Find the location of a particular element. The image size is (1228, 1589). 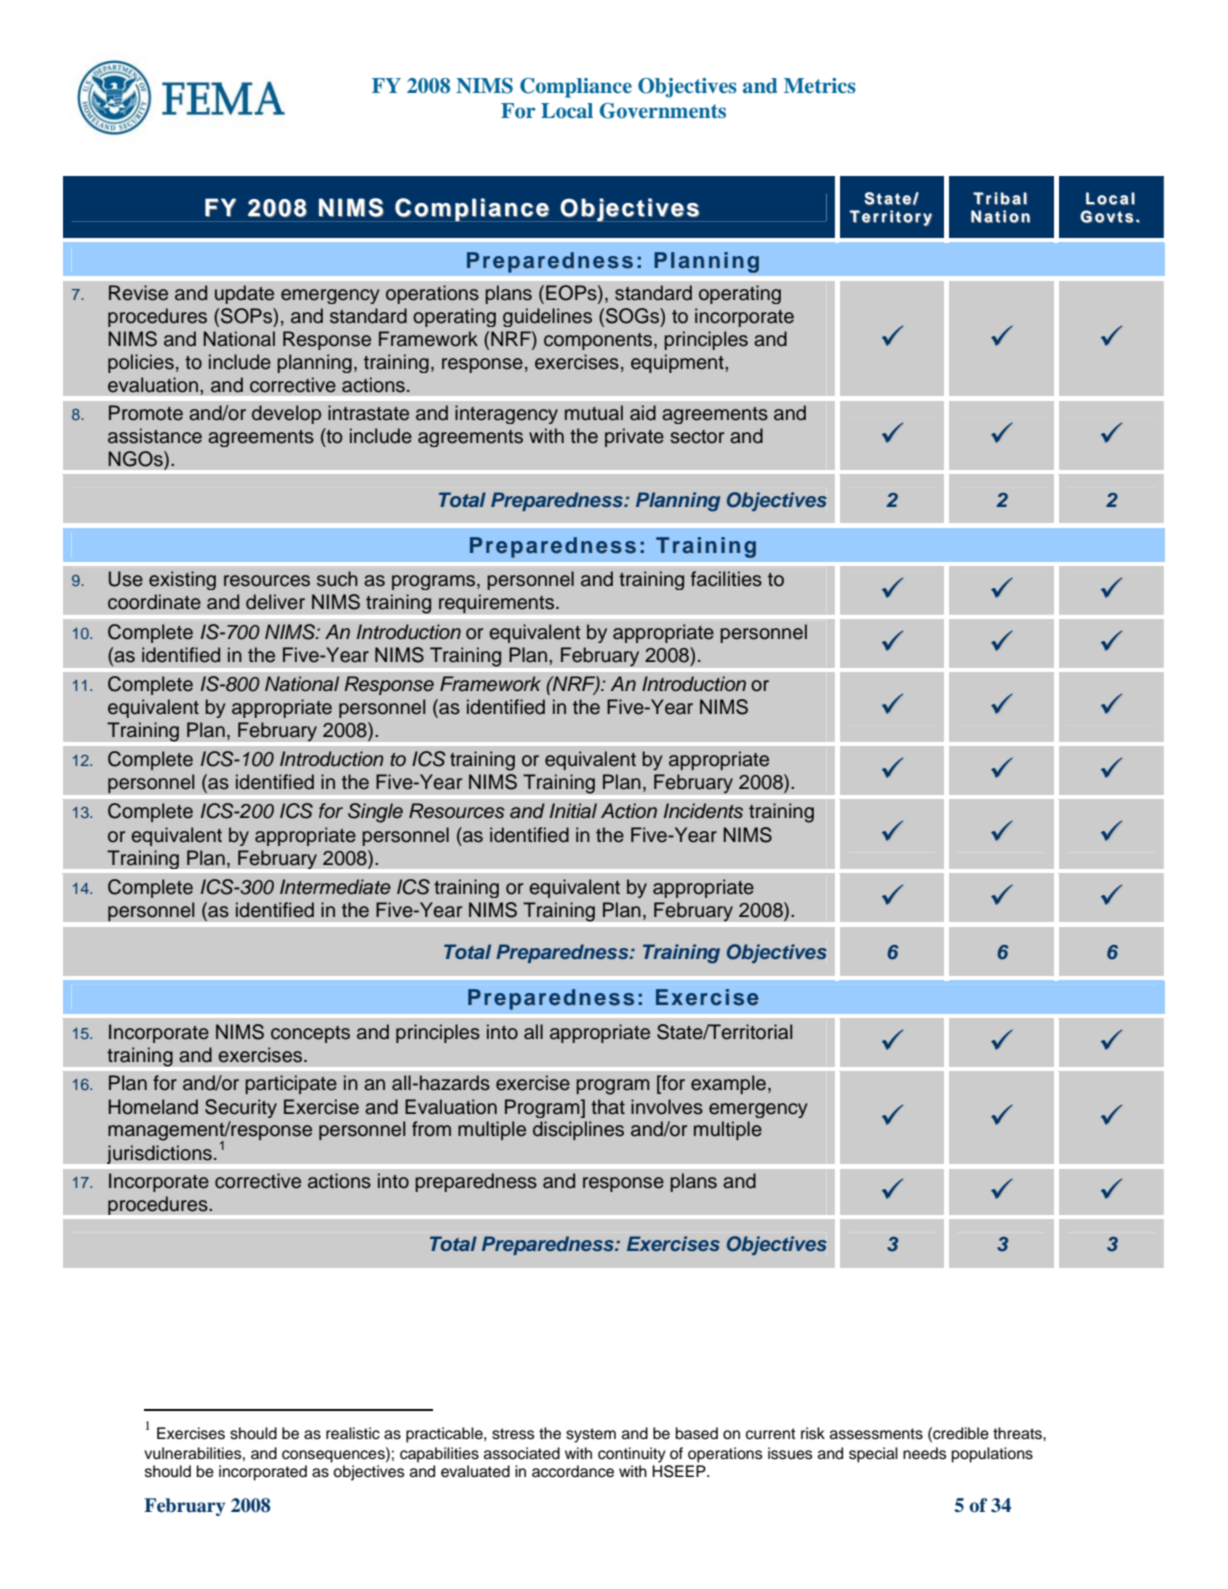

Initial is located at coordinates (573, 811).
